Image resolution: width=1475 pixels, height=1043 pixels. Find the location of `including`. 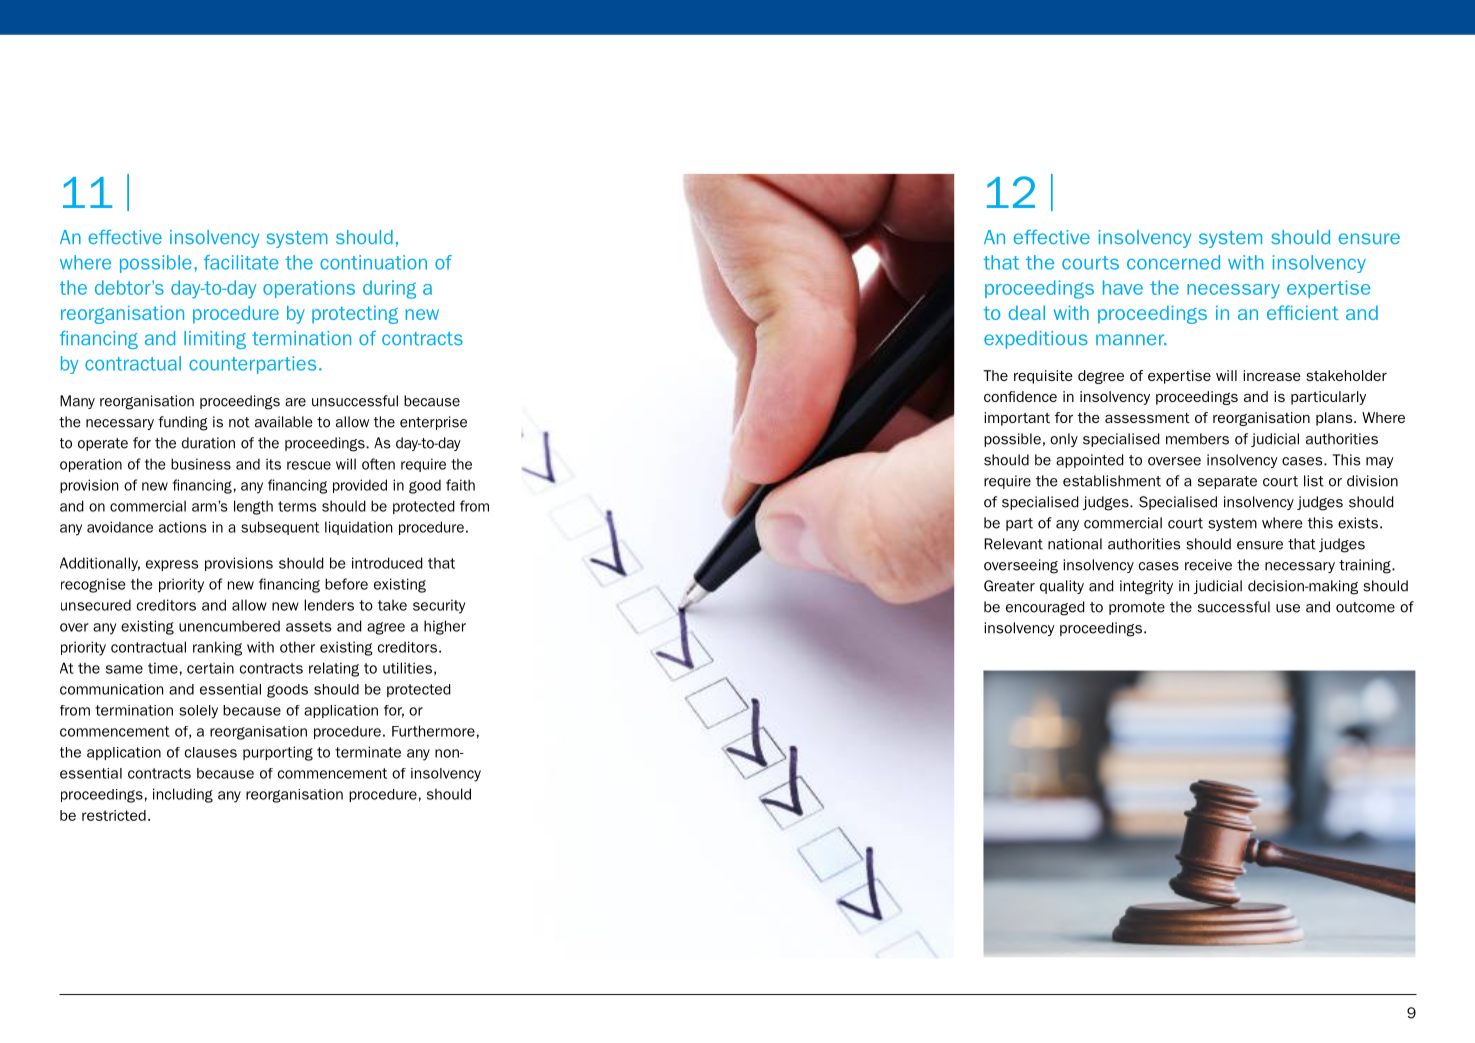

including is located at coordinates (183, 795).
